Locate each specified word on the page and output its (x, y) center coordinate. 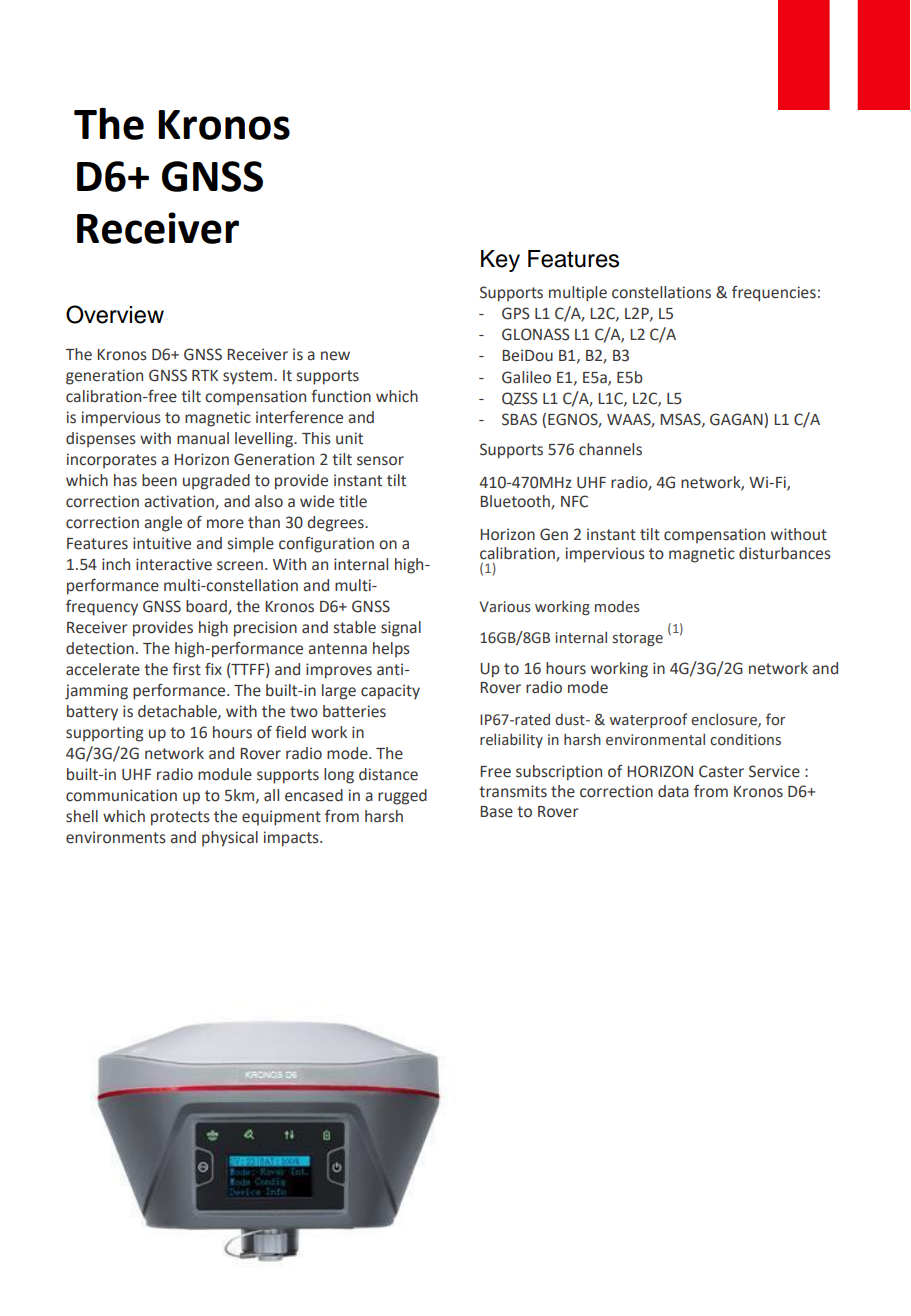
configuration (326, 545)
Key (500, 261)
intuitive (162, 543)
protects (180, 818)
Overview (115, 314)
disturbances (785, 553)
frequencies (774, 294)
